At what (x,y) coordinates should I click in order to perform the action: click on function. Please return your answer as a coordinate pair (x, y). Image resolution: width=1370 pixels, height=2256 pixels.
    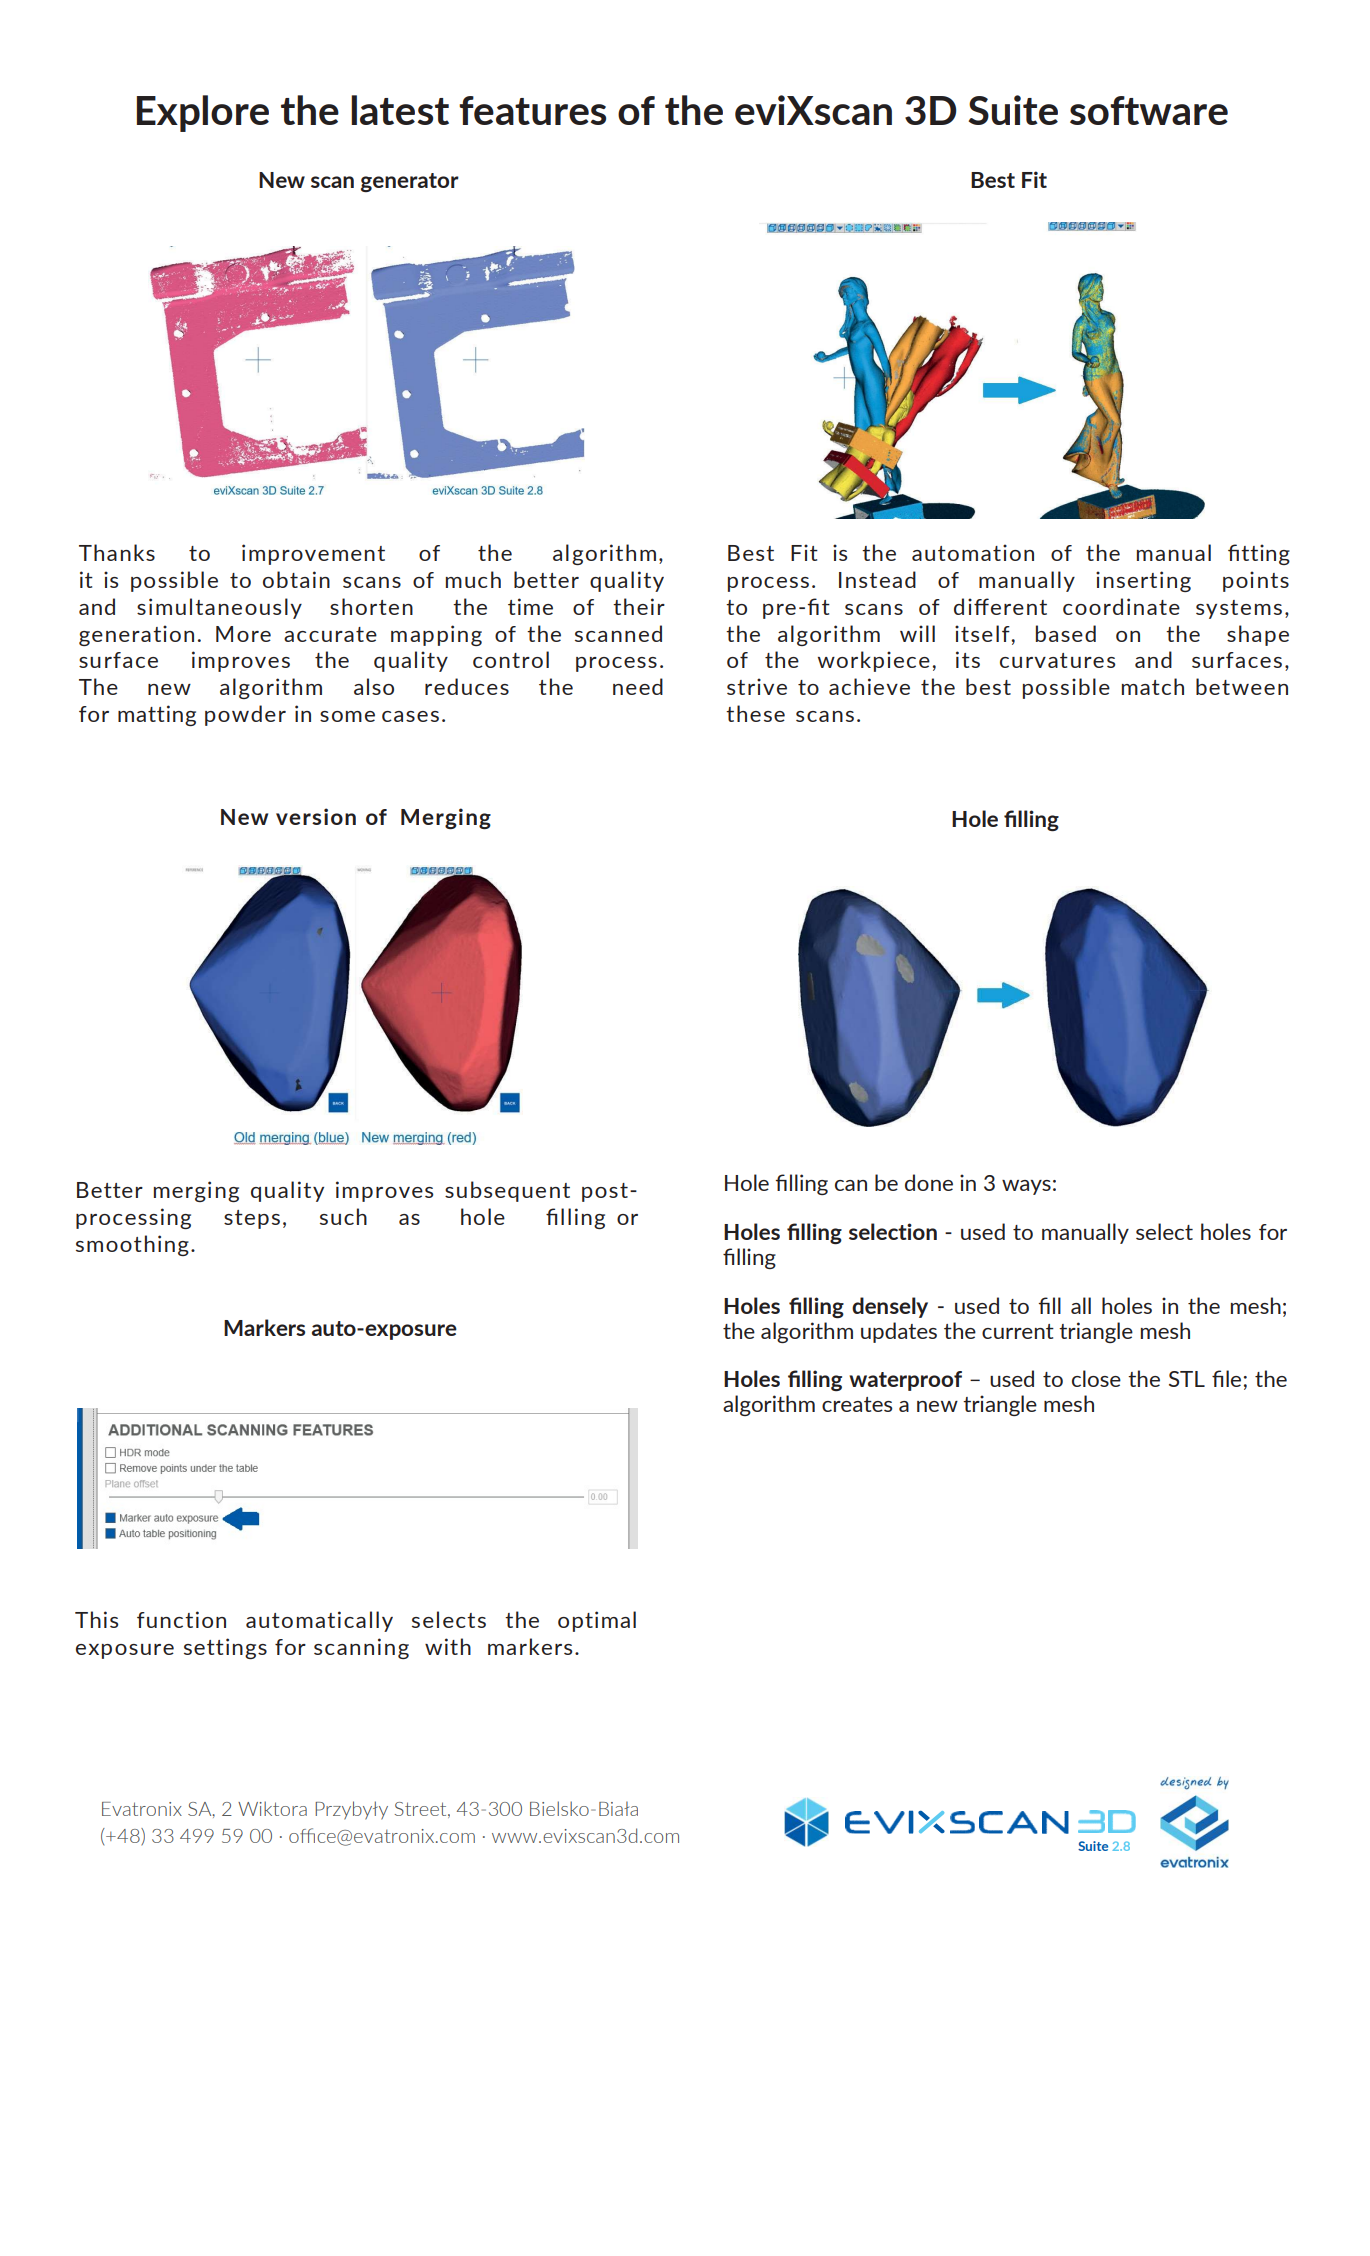
    Looking at the image, I should click on (181, 1619).
